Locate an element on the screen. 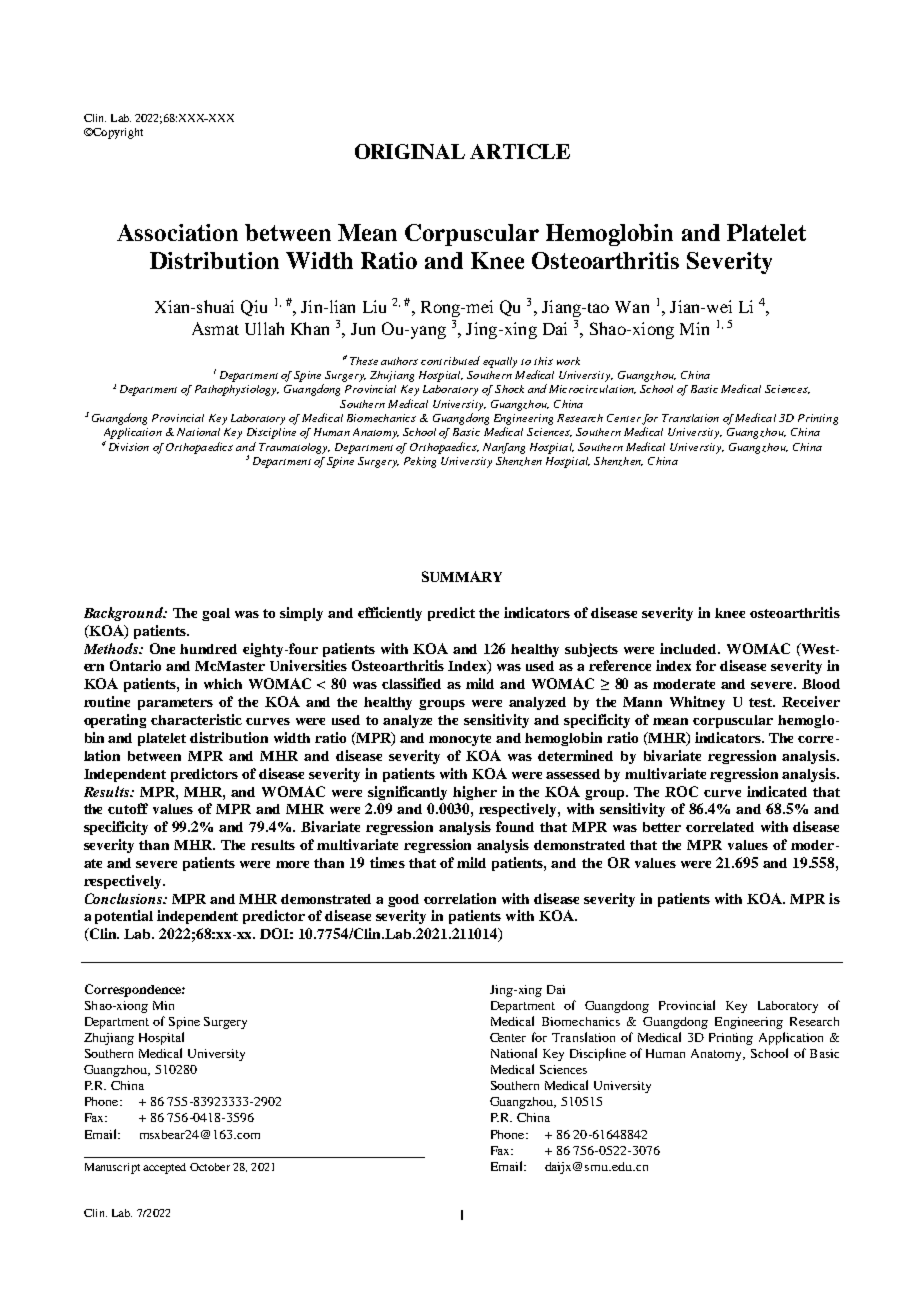 This screenshot has height=1308, width=924. October is located at coordinates (210, 1167).
